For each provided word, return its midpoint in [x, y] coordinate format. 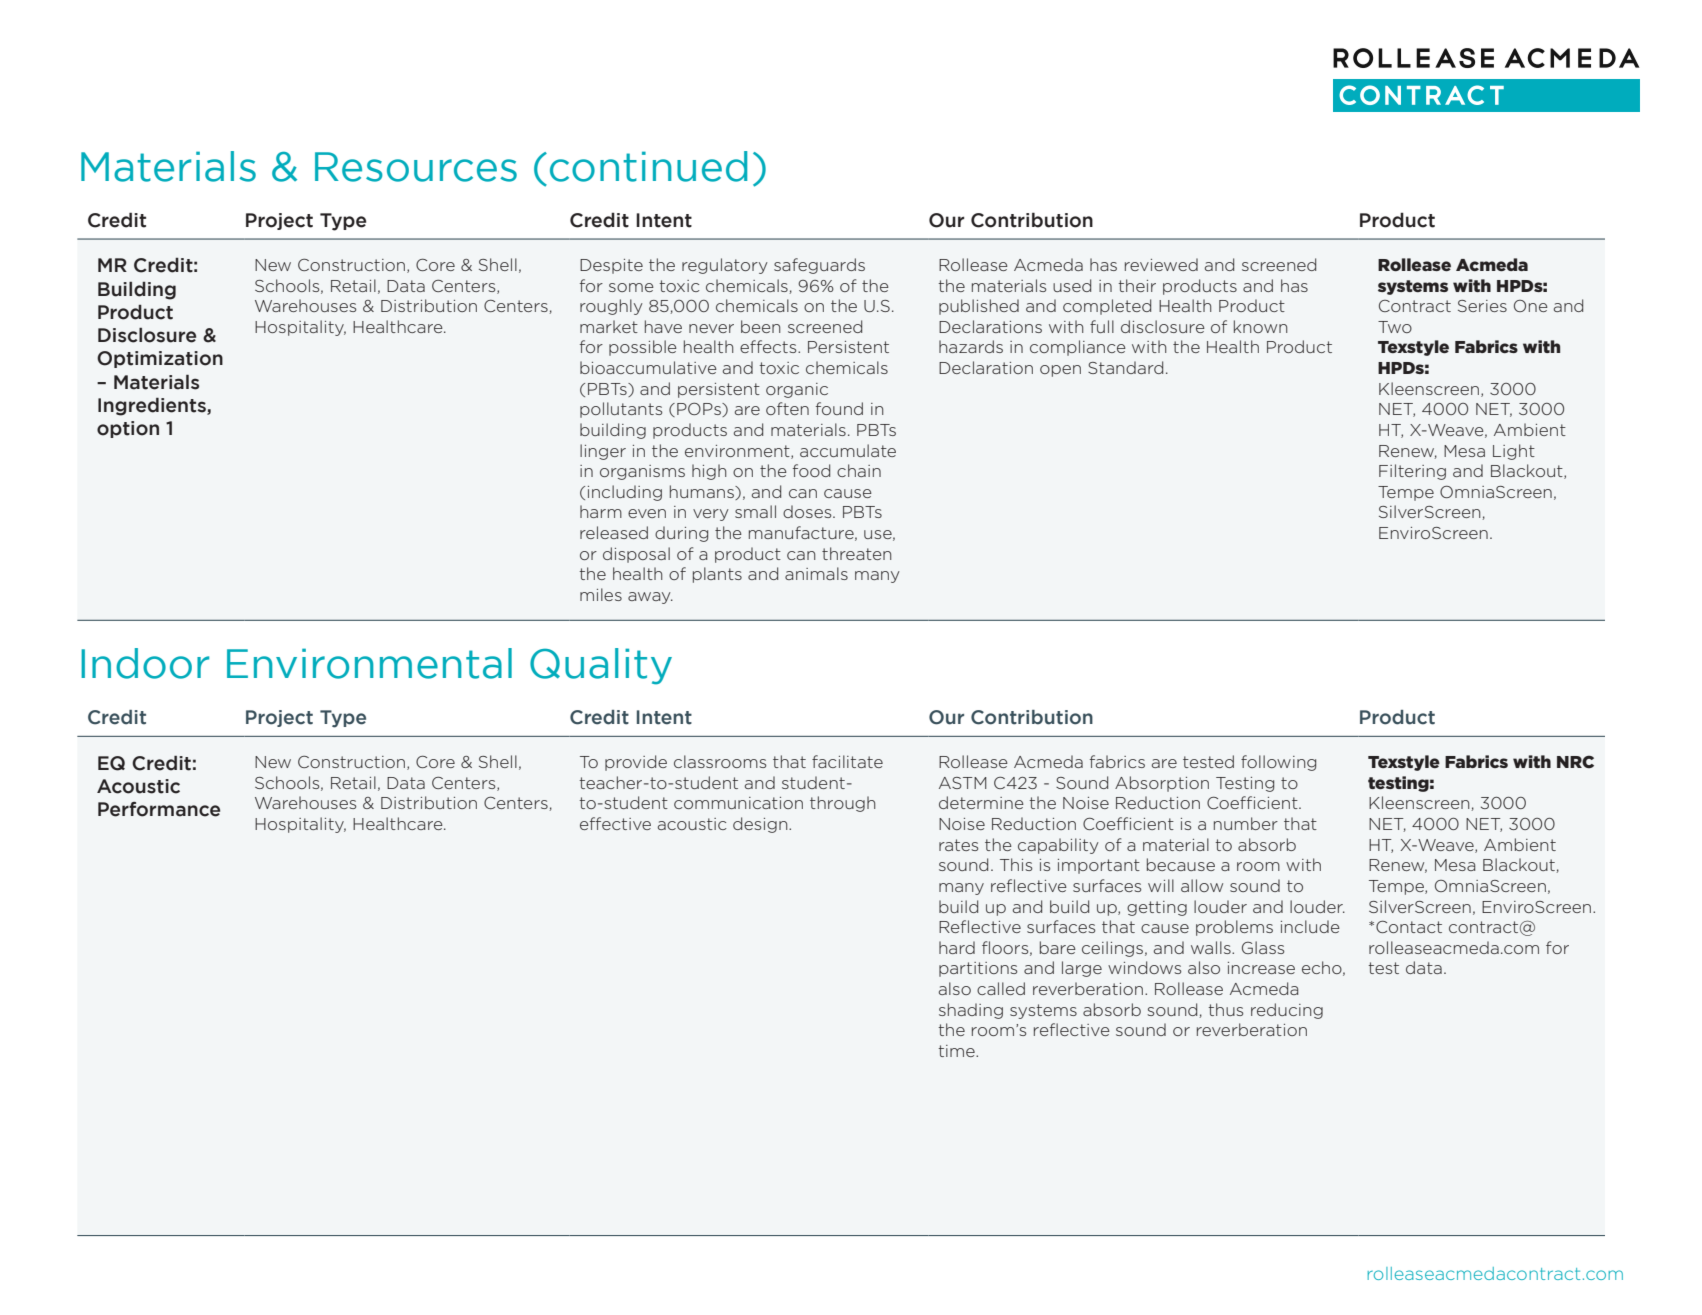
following [1278, 763]
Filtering [1412, 472]
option [128, 429]
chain [859, 470]
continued [648, 166]
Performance [159, 809]
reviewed [1161, 264]
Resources [416, 167]
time [957, 1051]
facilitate [847, 761]
